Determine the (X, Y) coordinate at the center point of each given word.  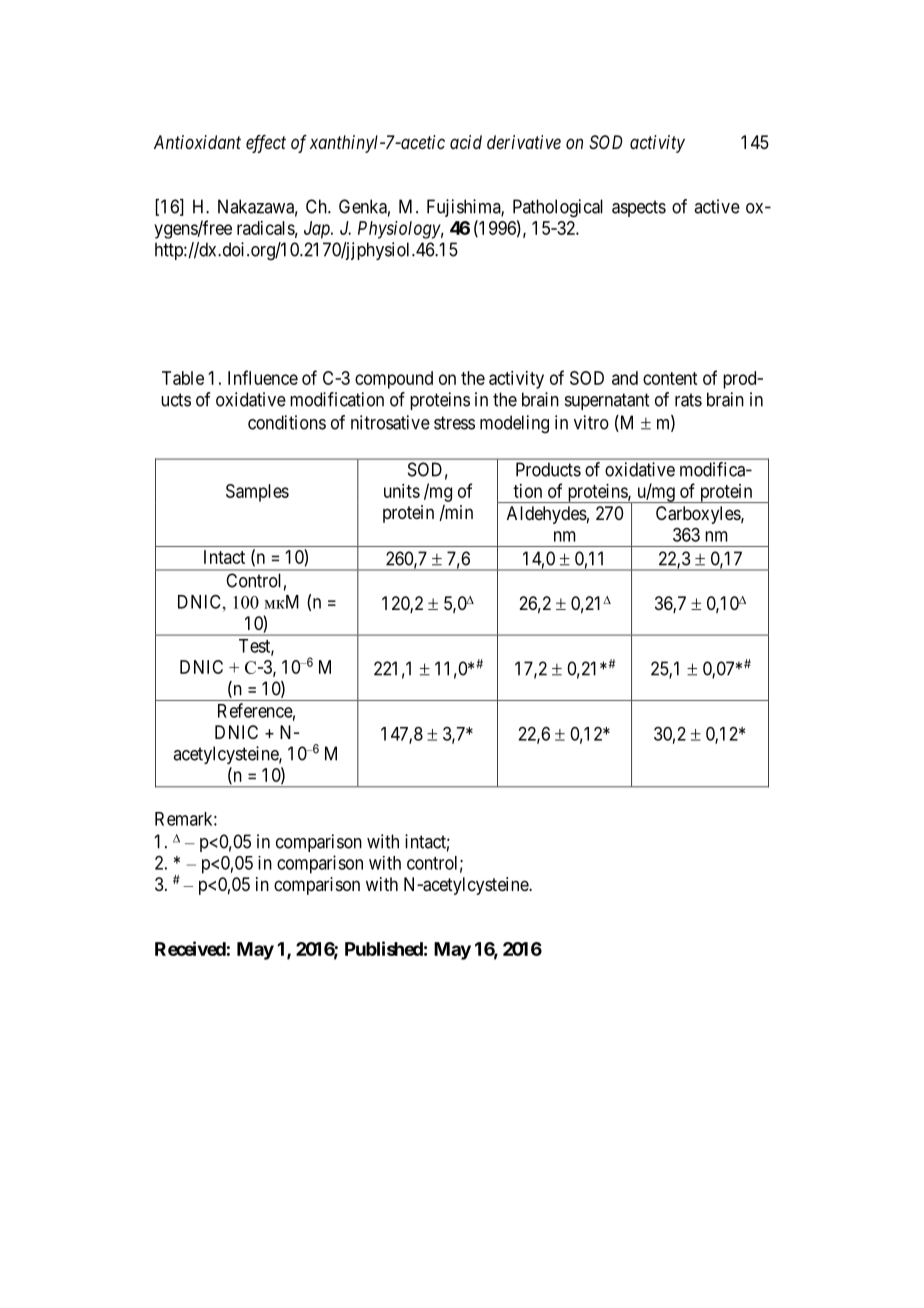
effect (266, 144)
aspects (639, 208)
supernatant (607, 401)
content (670, 378)
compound (394, 380)
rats (688, 400)
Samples (257, 493)
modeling (514, 424)
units (402, 491)
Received (190, 948)
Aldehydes (547, 515)
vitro (591, 422)
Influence (263, 377)
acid (466, 142)
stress (454, 423)
